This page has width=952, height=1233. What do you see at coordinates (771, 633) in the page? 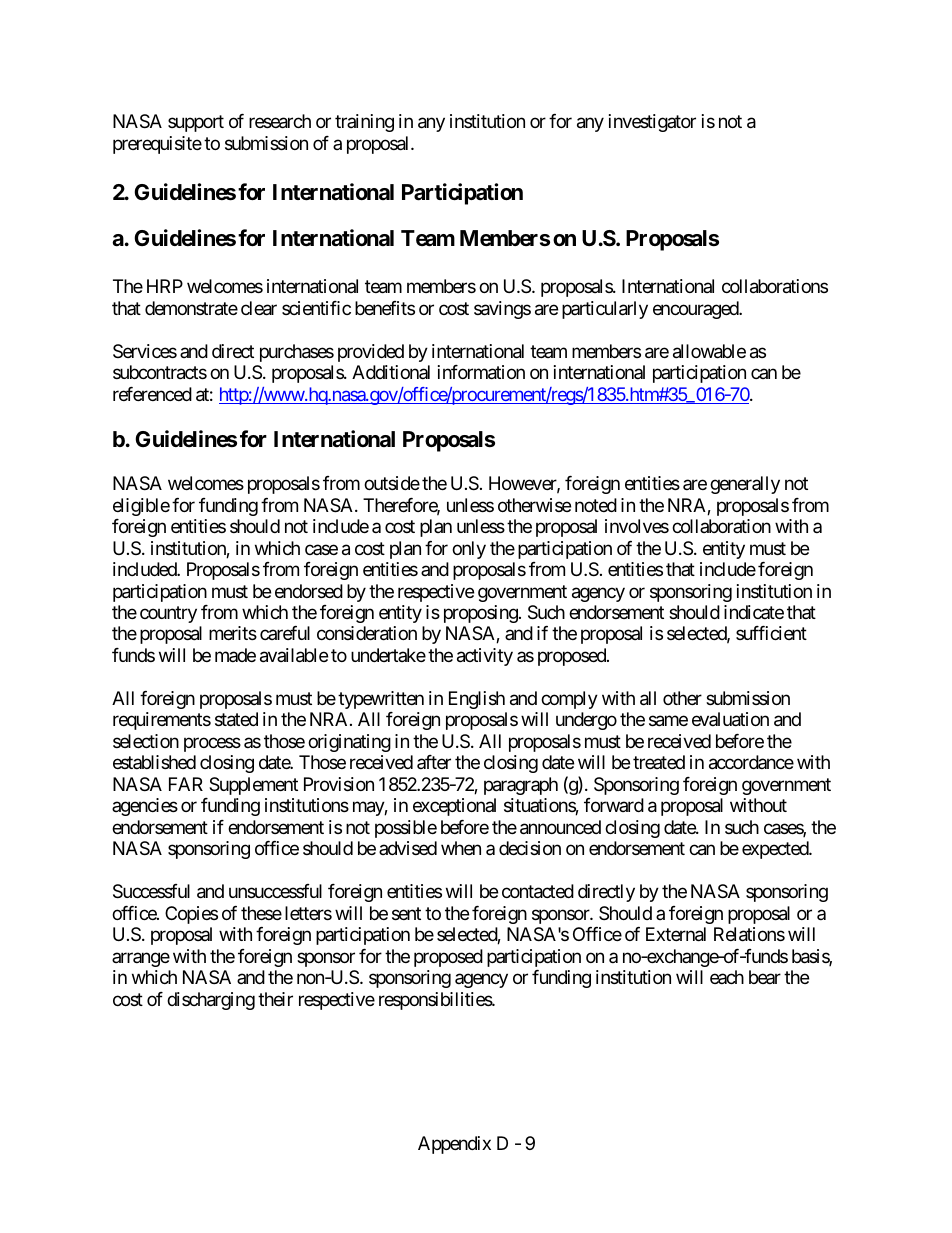
I see `sufficient` at bounding box center [771, 633].
